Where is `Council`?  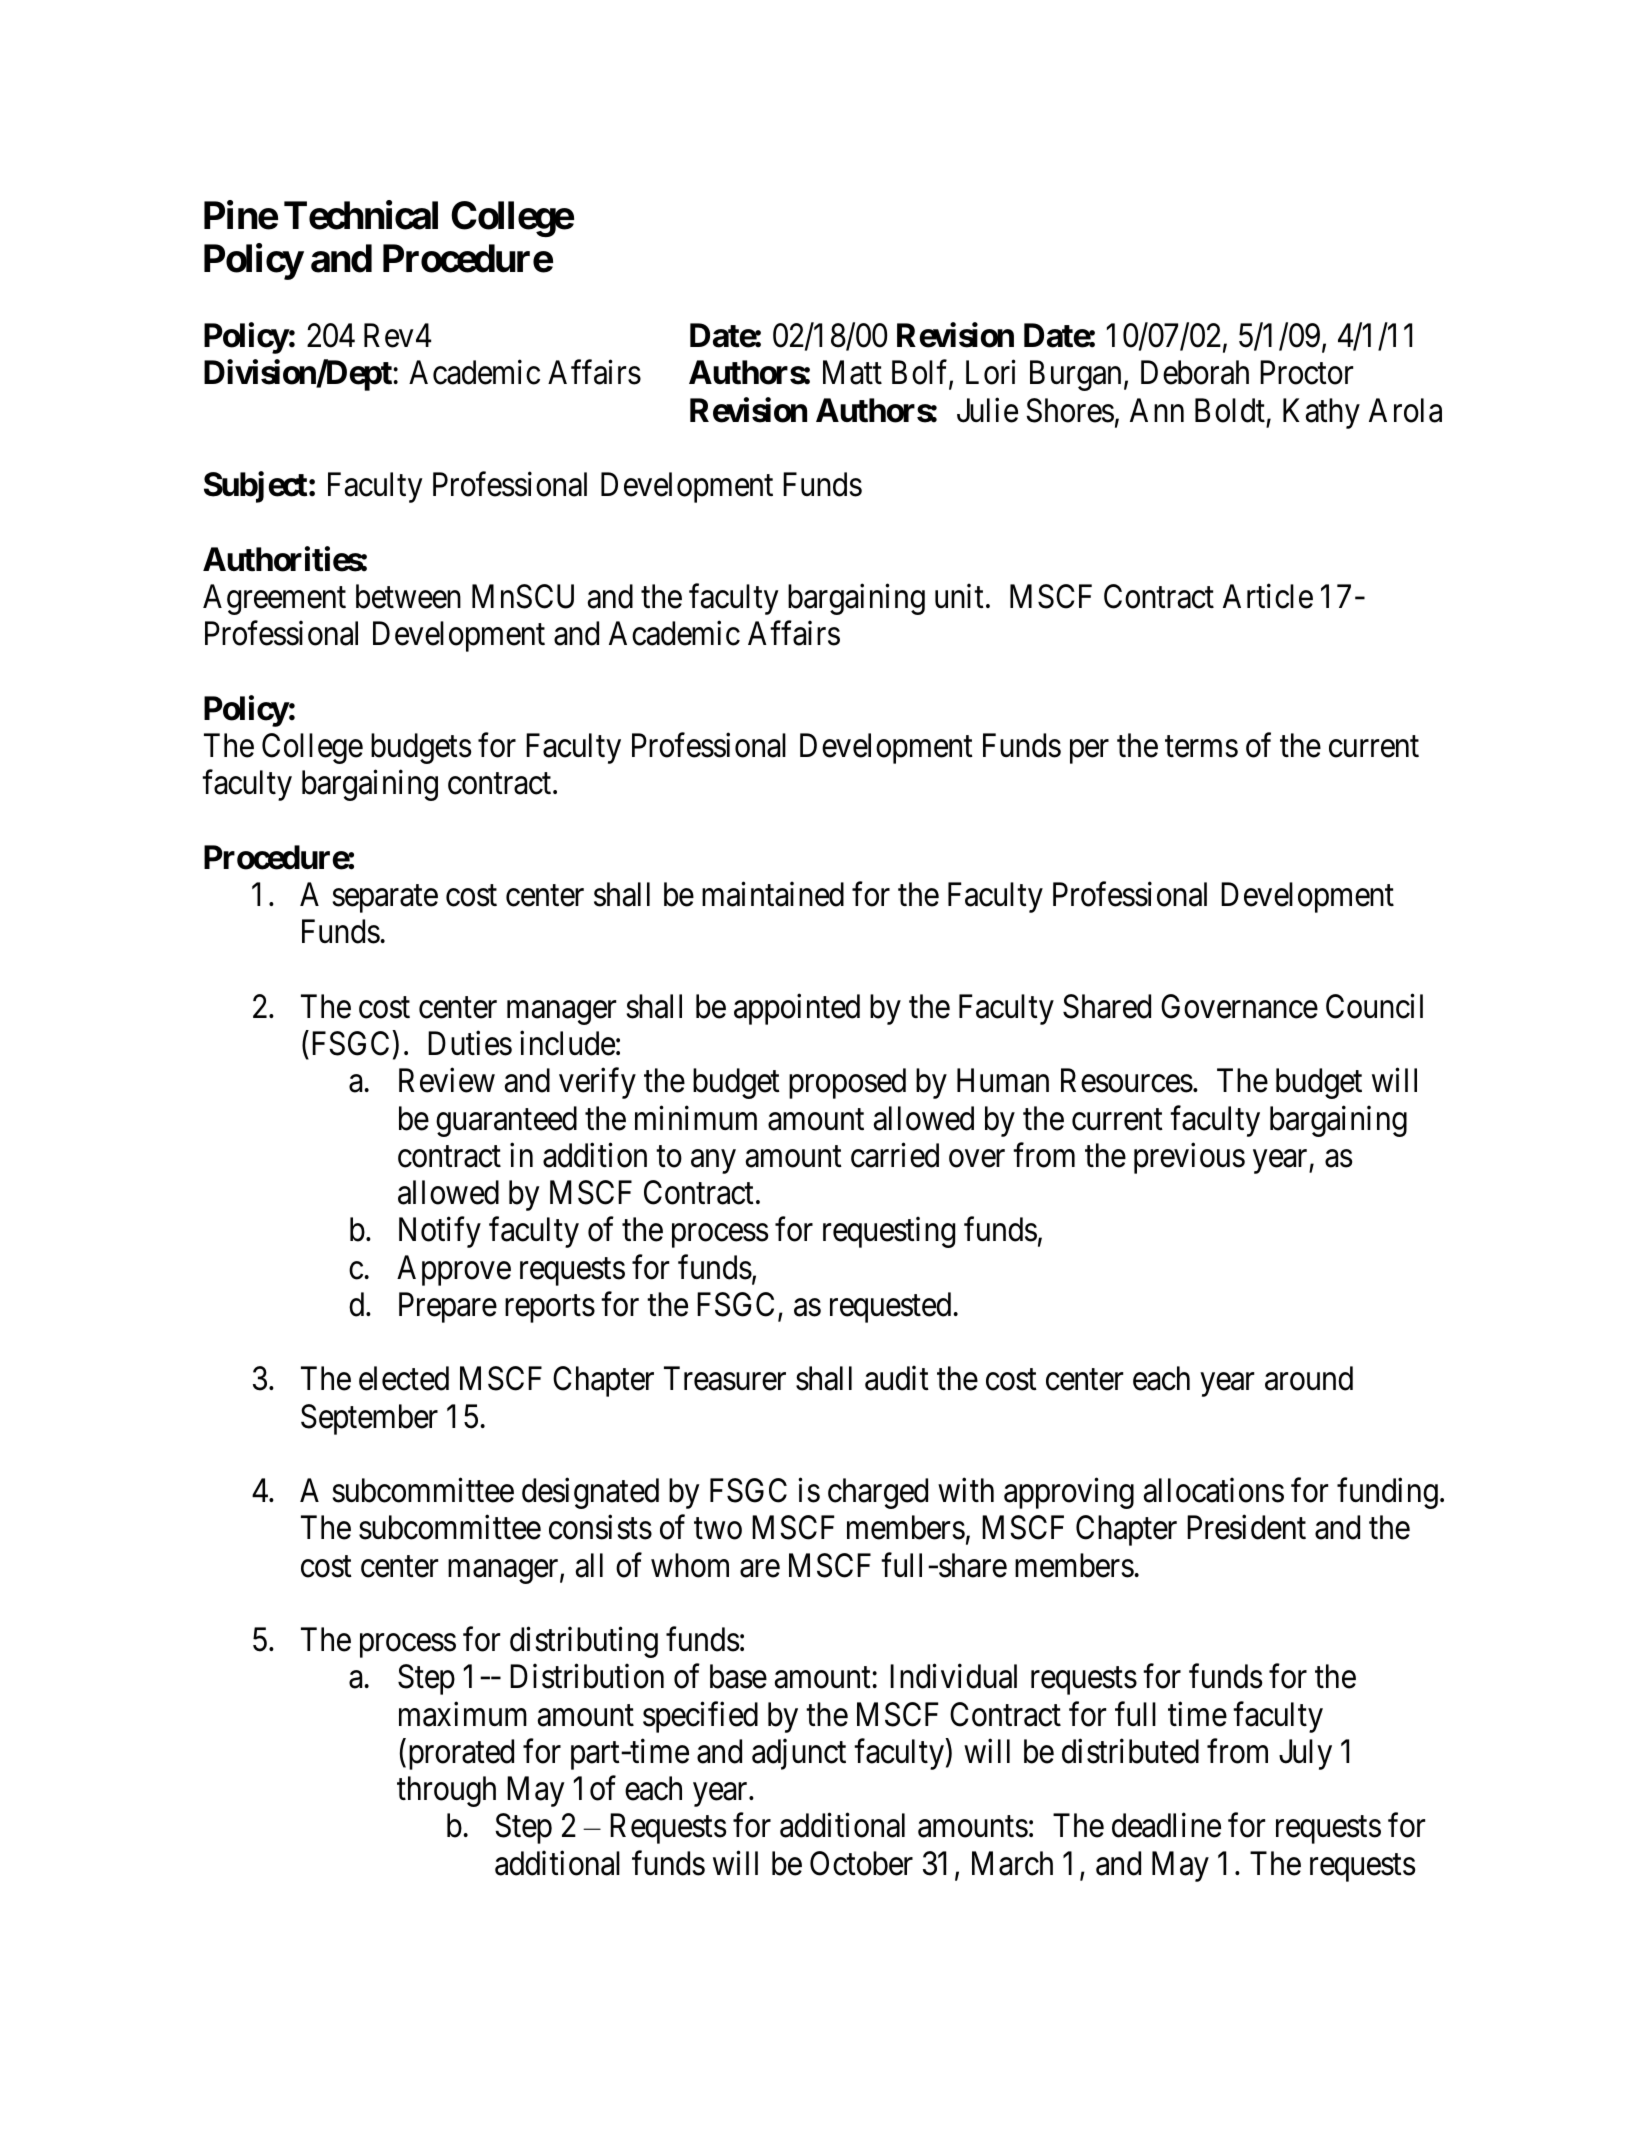
Council is located at coordinates (1374, 1006).
